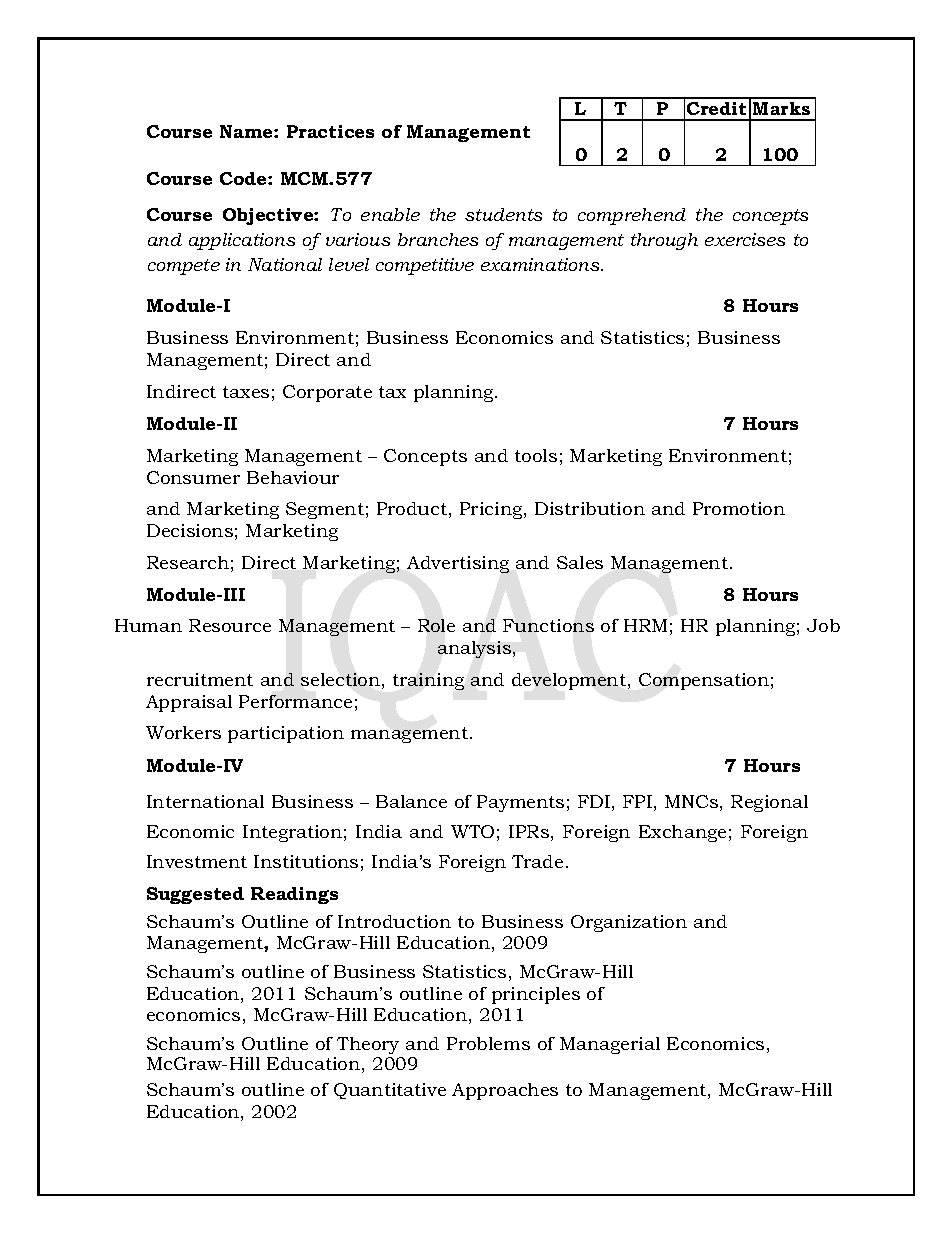  What do you see at coordinates (368, 1045) in the page?
I see `Theory` at bounding box center [368, 1045].
